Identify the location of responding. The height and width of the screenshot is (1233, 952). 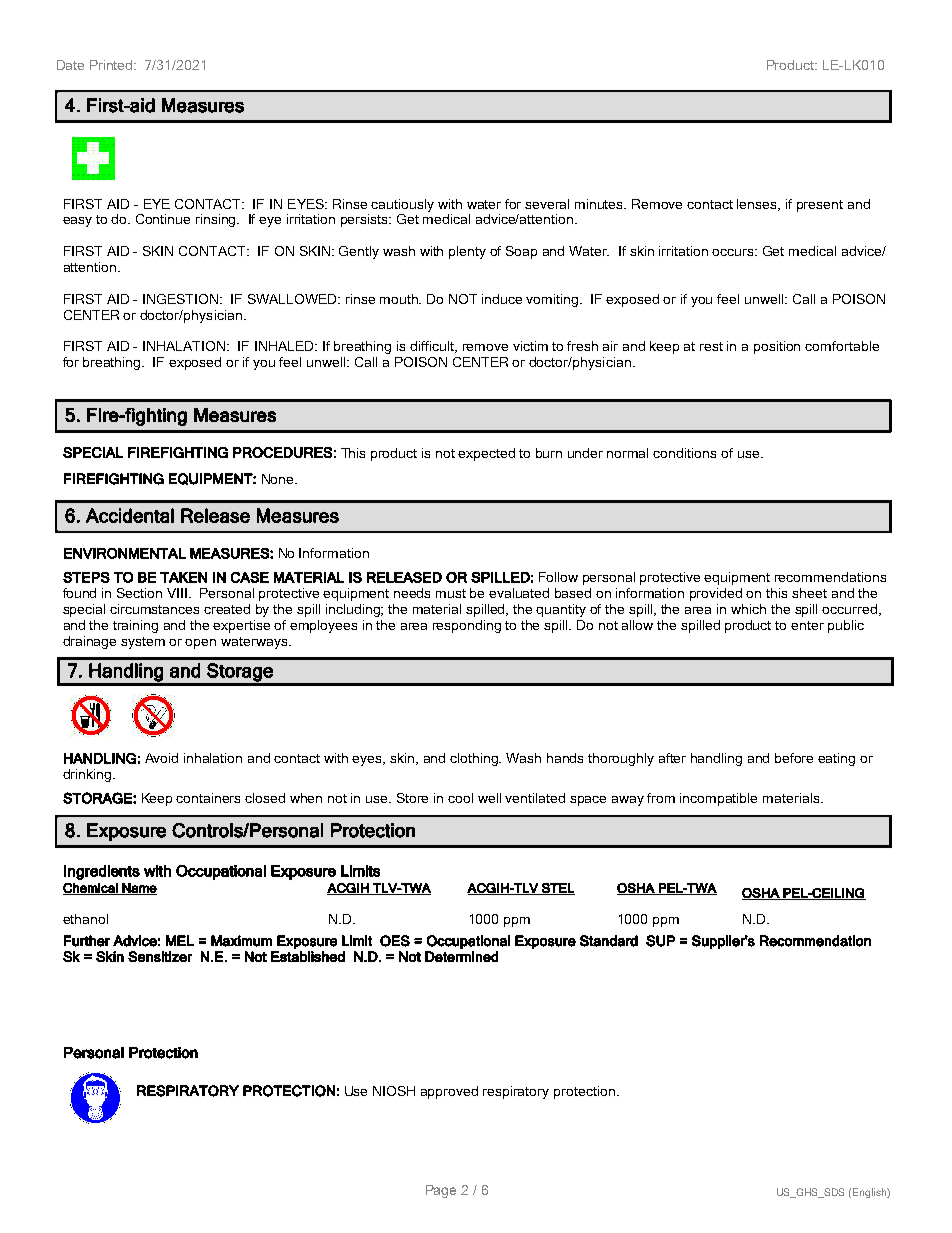
(467, 626).
